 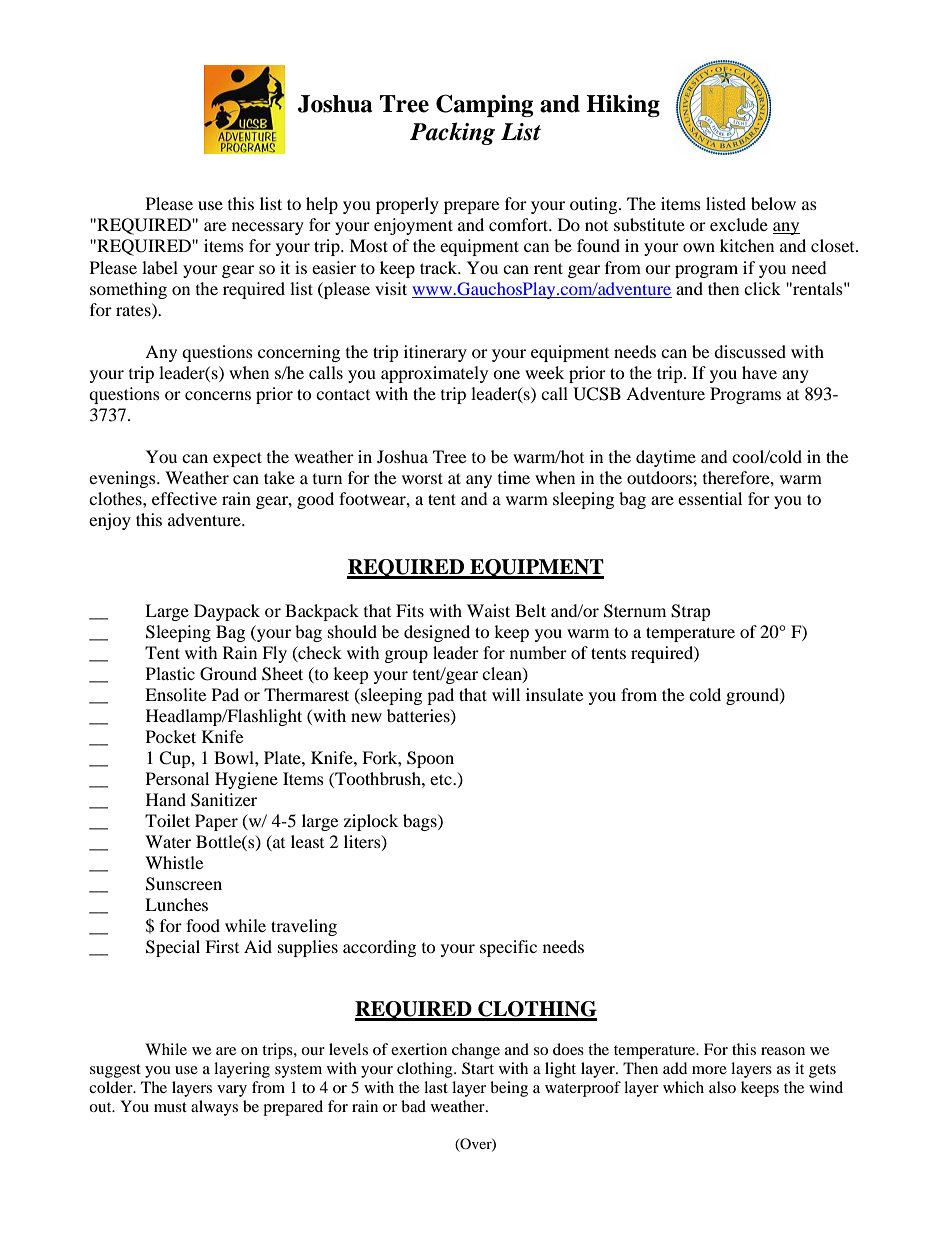 I want to click on necessary, so click(x=268, y=228).
